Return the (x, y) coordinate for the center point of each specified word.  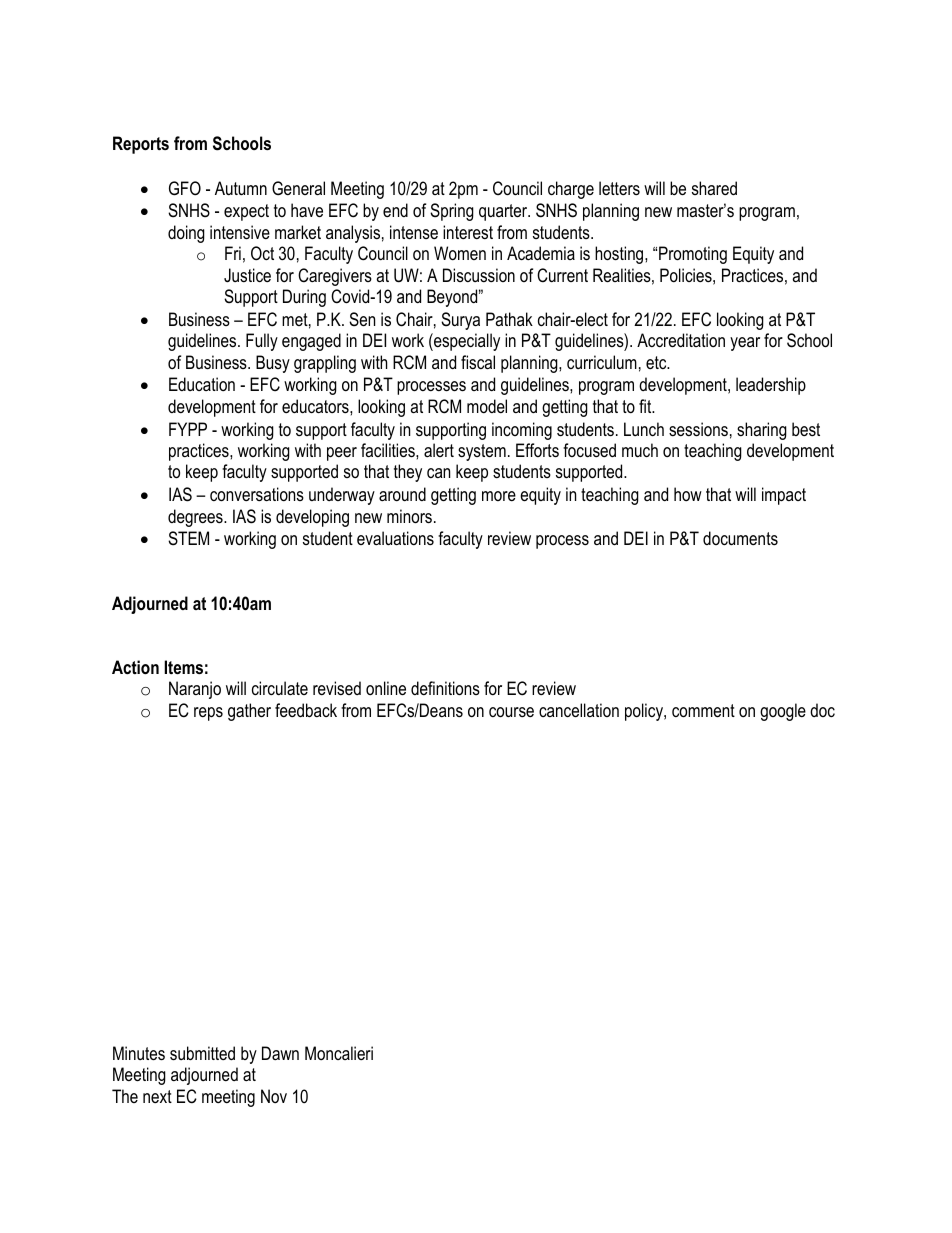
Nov (274, 1096)
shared (714, 188)
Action (135, 667)
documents (740, 538)
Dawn (280, 1053)
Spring (452, 212)
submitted (202, 1053)
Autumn (241, 188)
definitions (445, 688)
